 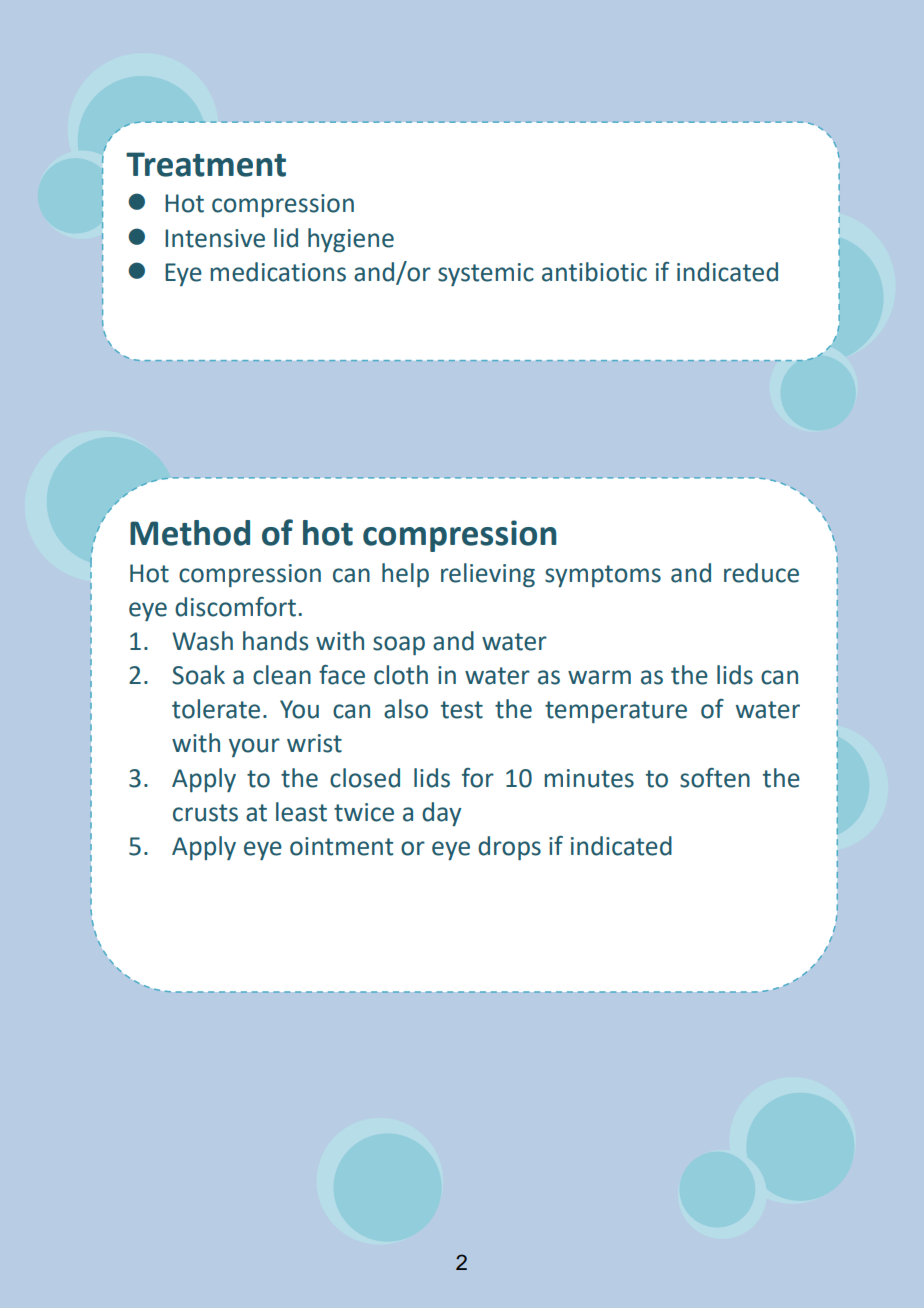 What do you see at coordinates (603, 576) in the screenshot?
I see `symptoms` at bounding box center [603, 576].
